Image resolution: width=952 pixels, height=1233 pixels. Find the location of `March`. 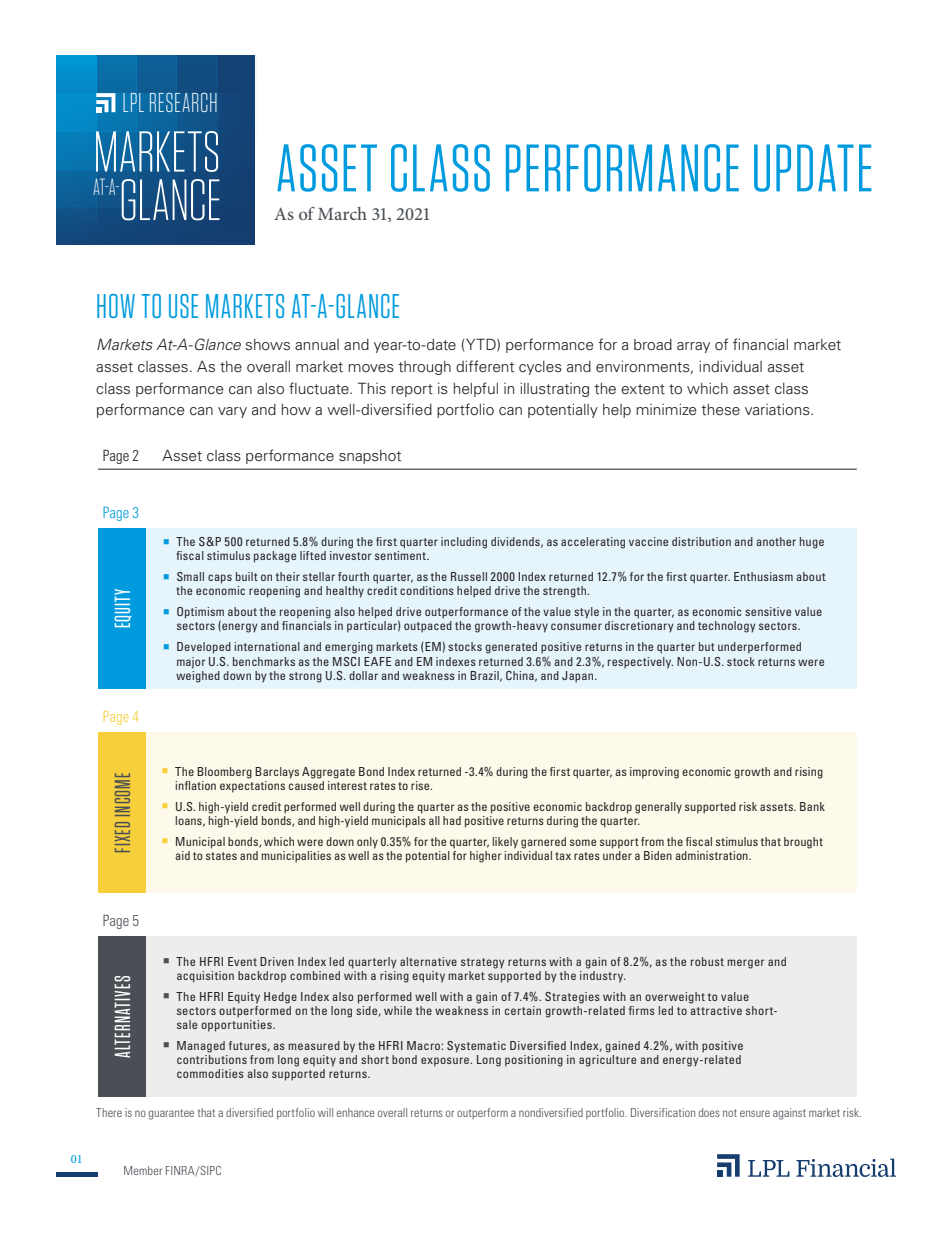

March is located at coordinates (342, 213).
